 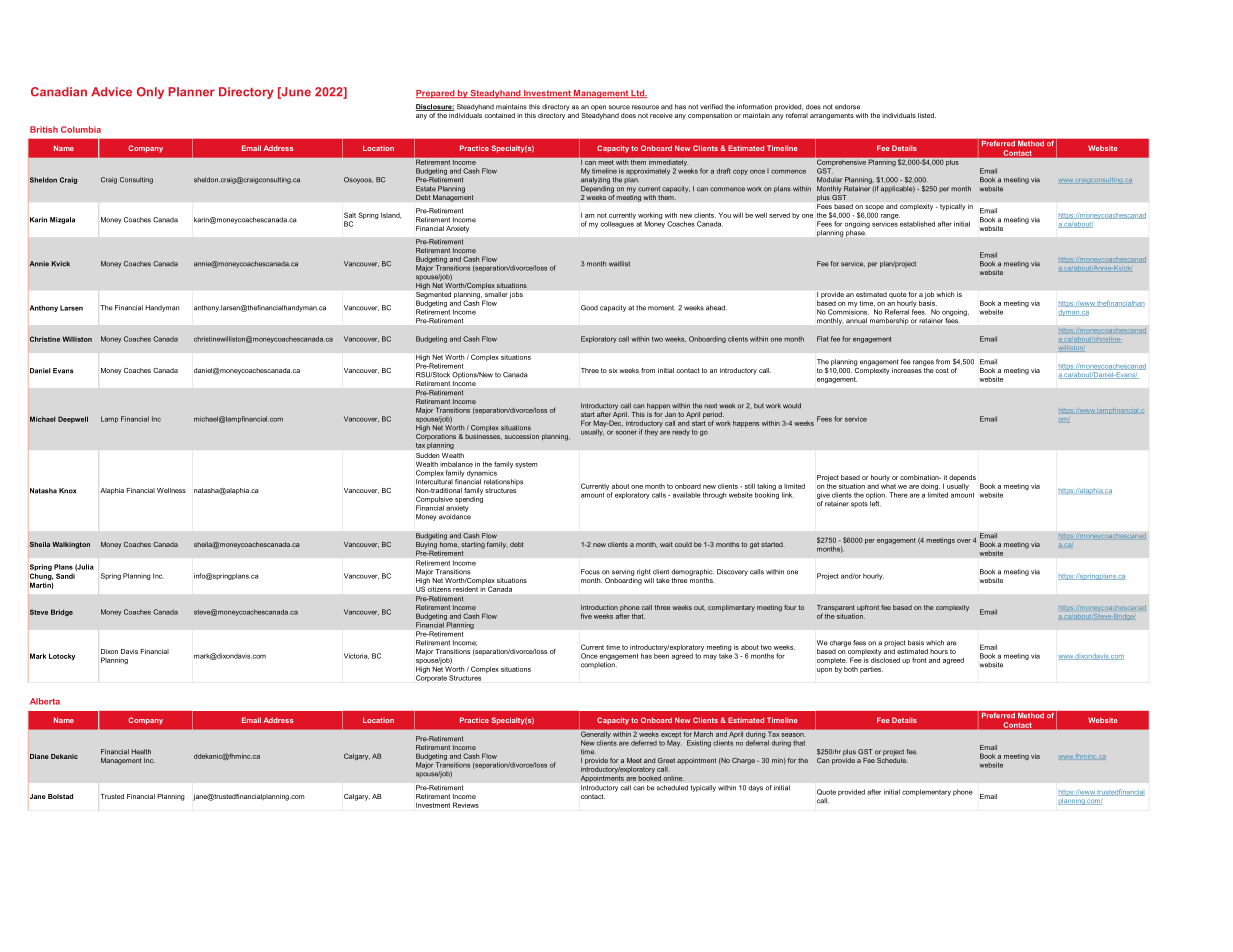 I want to click on Health, so click(x=141, y=752).
